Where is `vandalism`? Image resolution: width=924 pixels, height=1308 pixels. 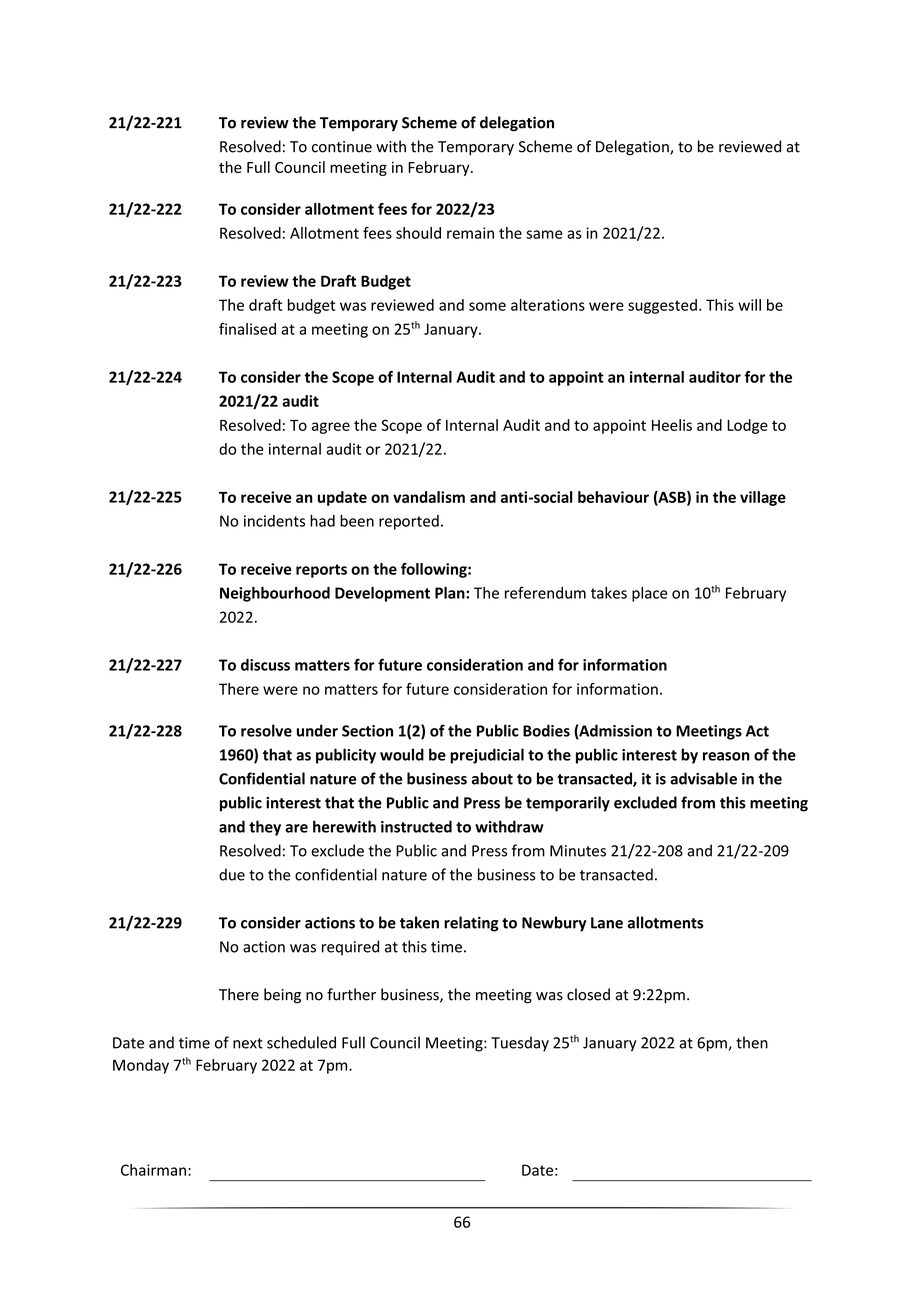
vandalism is located at coordinates (429, 497).
